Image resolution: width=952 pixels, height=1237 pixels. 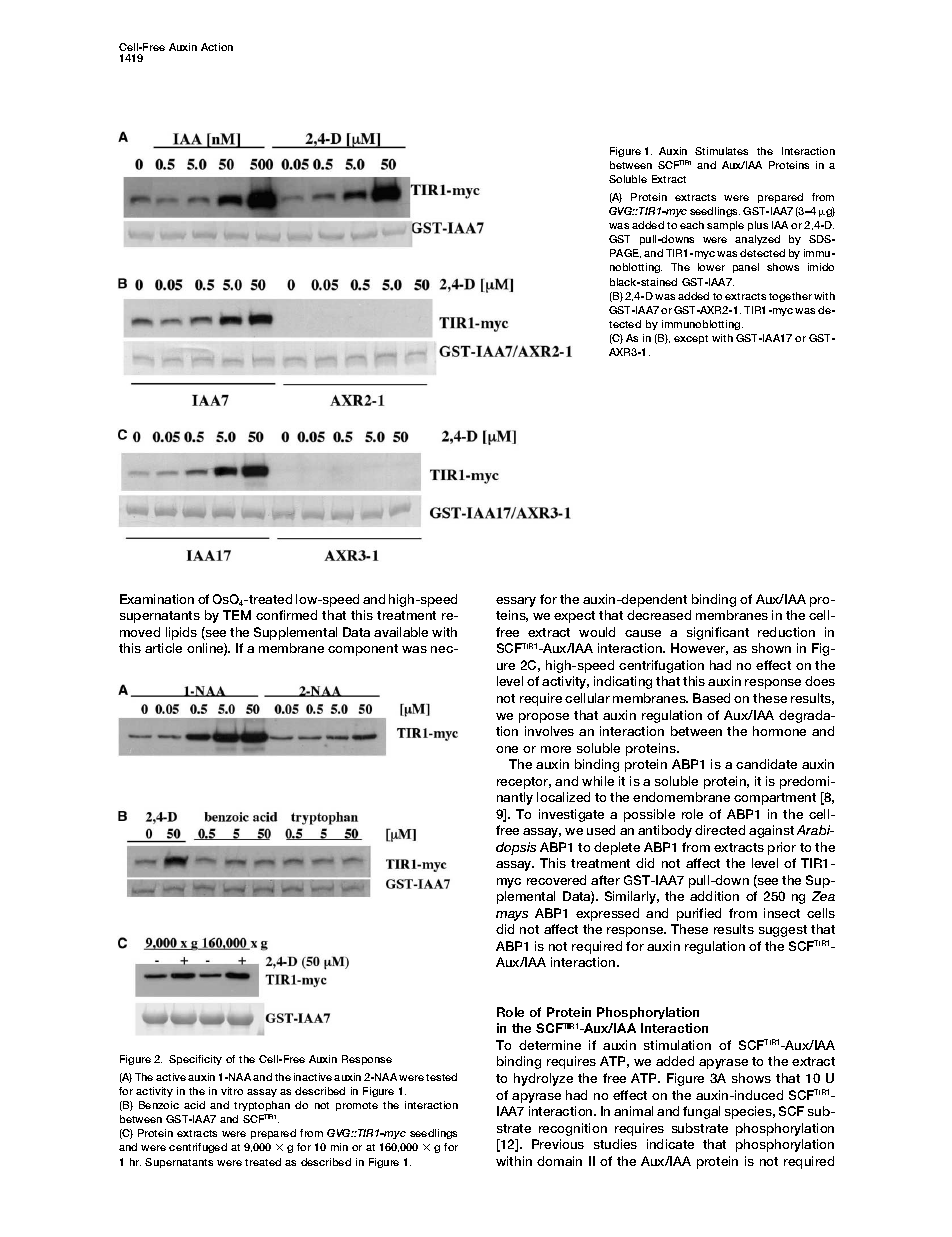 What do you see at coordinates (766, 764) in the image?
I see `candidate` at bounding box center [766, 764].
